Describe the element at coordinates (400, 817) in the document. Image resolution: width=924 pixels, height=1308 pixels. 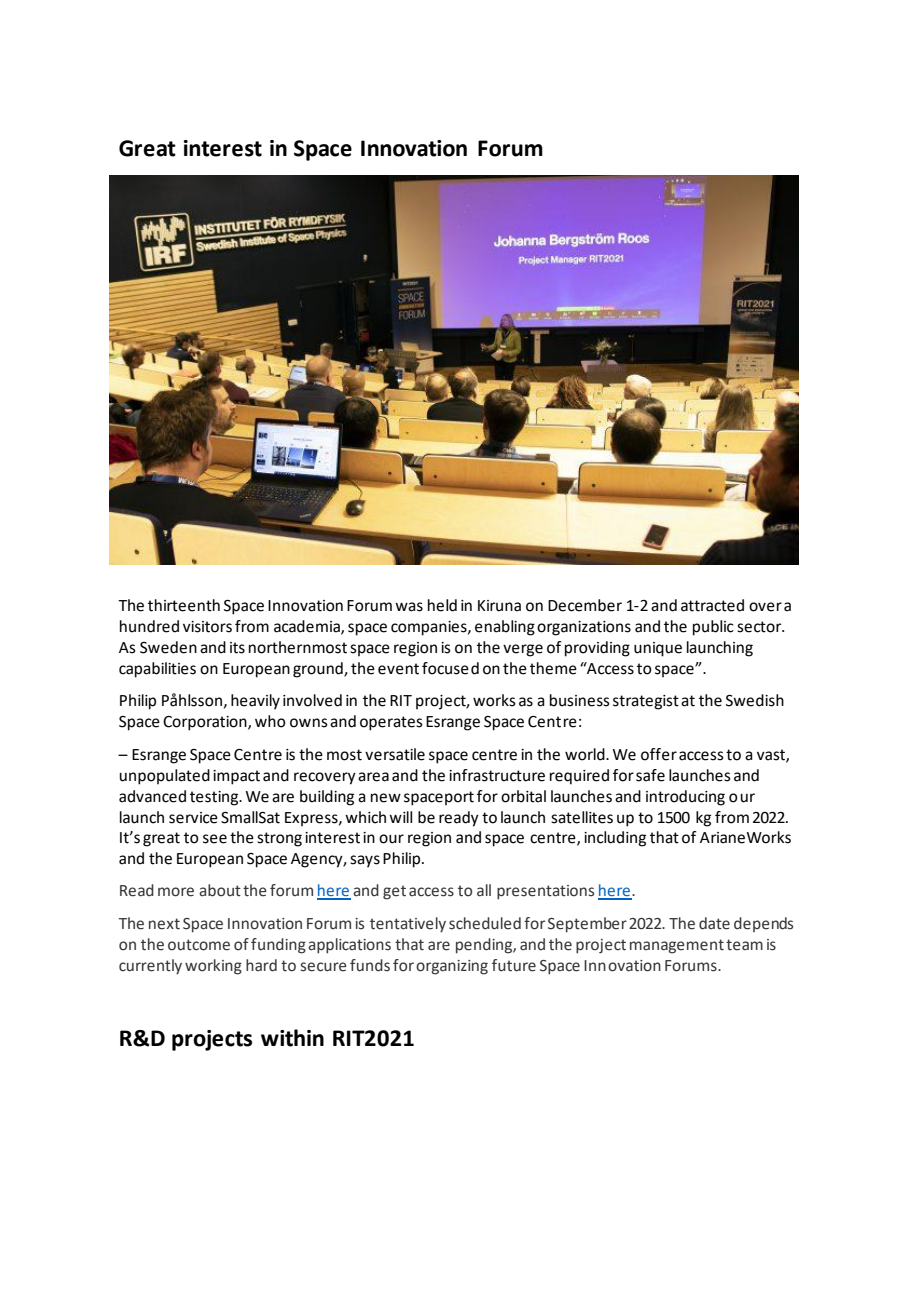
I see `will` at that location.
